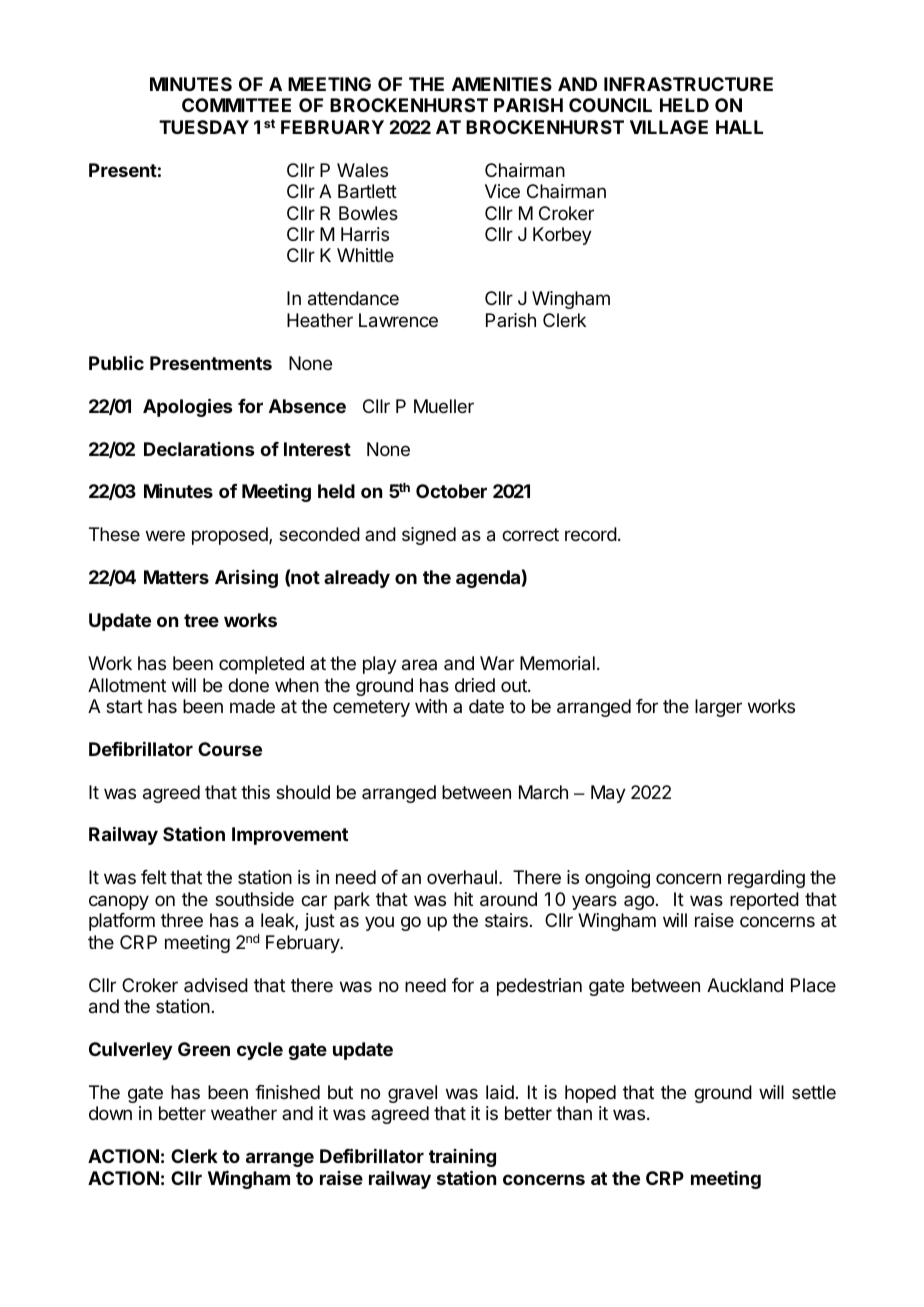 This screenshot has height=1307, width=924. What do you see at coordinates (591, 534) in the screenshot?
I see `record` at bounding box center [591, 534].
